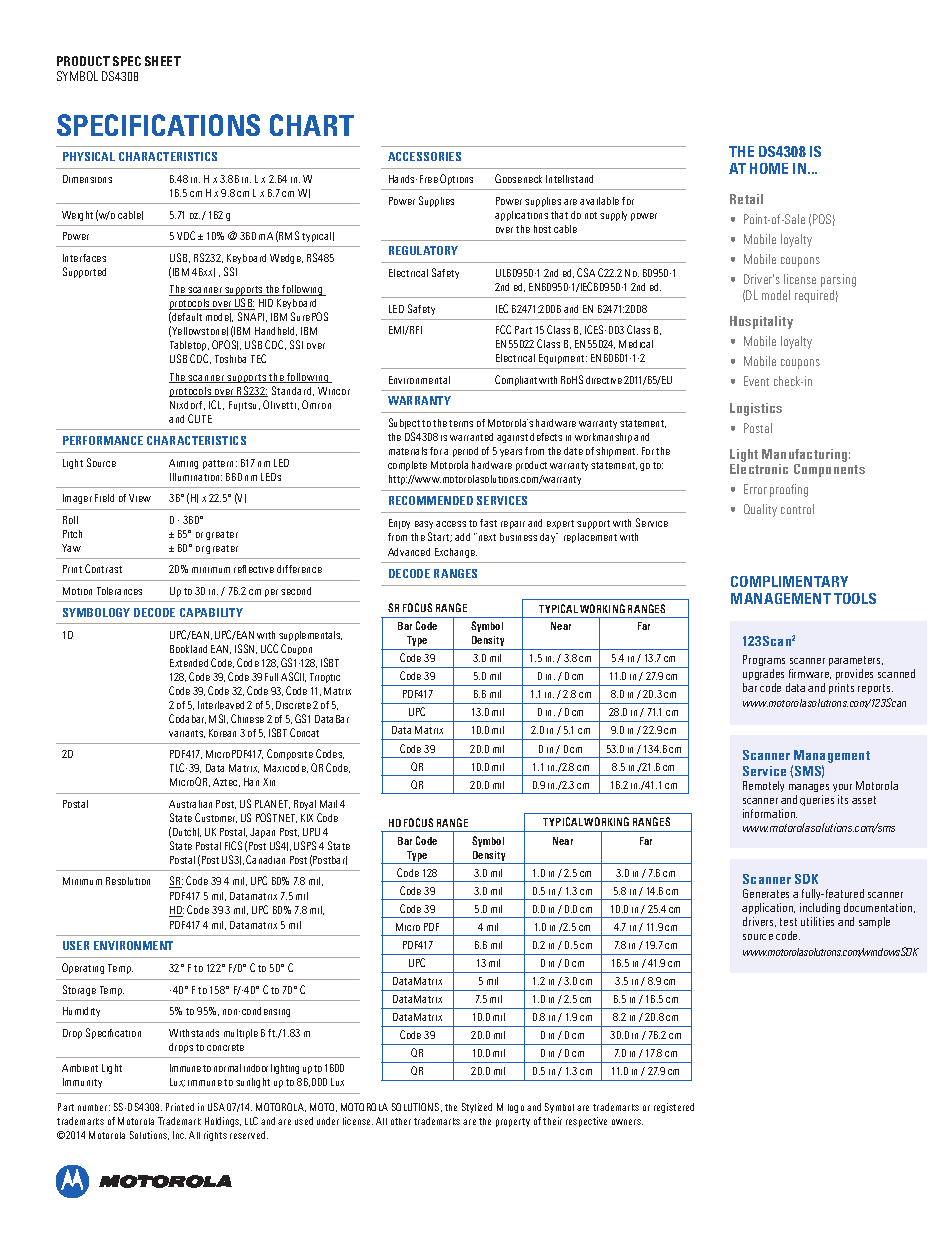 This screenshot has height=1233, width=952. What do you see at coordinates (189, 348) in the screenshot?
I see `Tabletop` at bounding box center [189, 348].
